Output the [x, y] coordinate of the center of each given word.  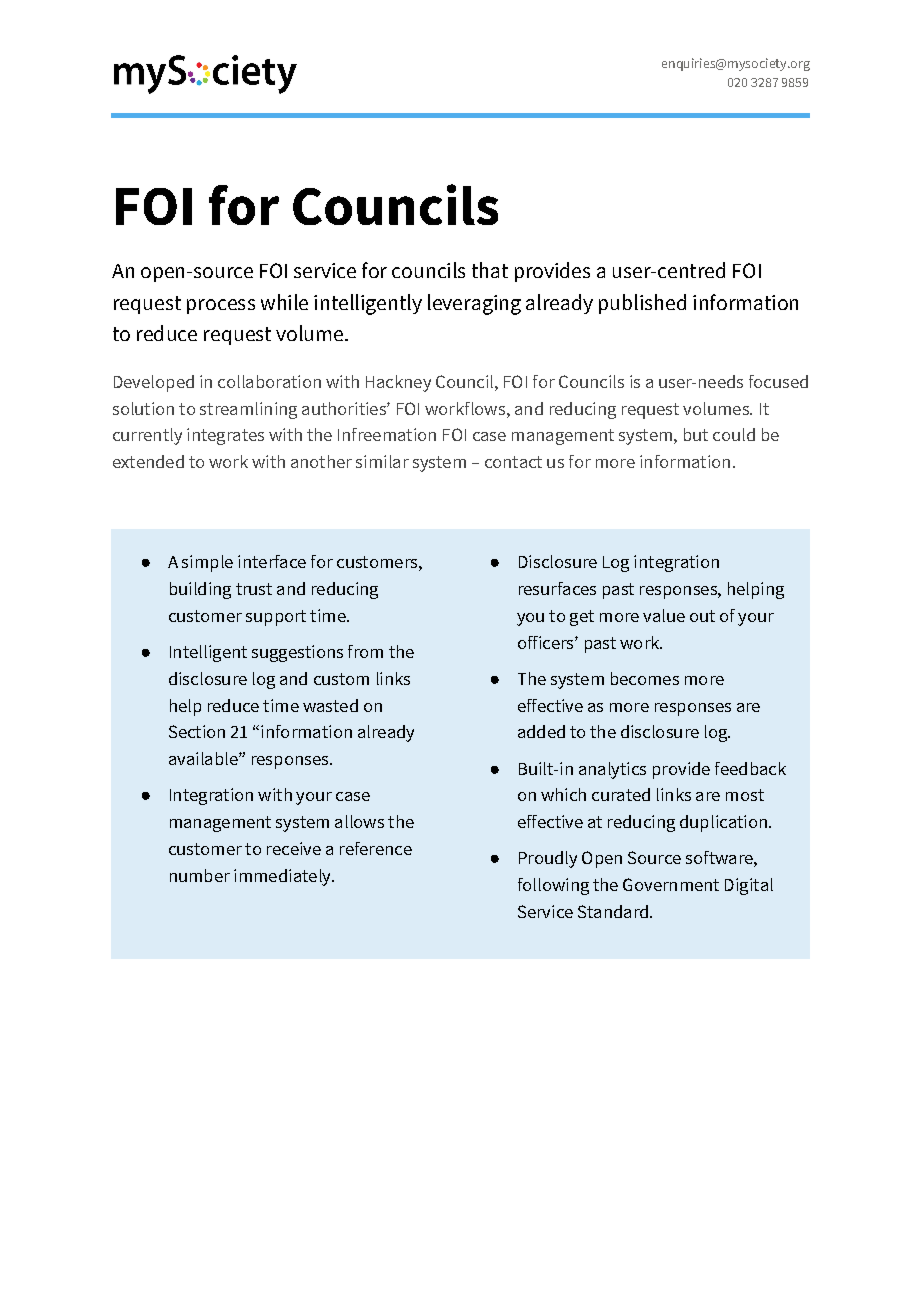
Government [671, 884]
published [642, 304]
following [553, 886]
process [221, 306]
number [200, 875]
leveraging [474, 304]
